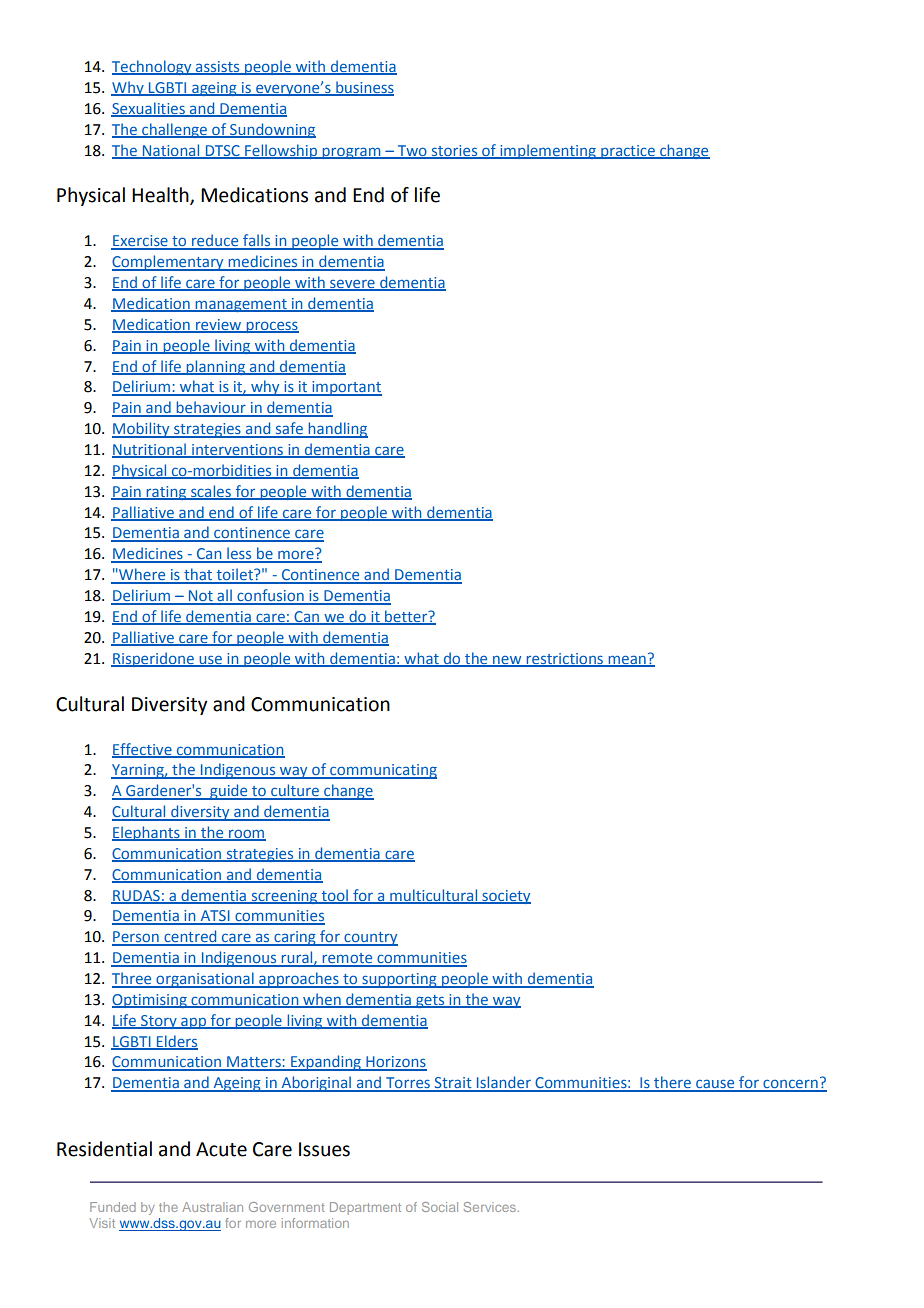 This screenshot has width=924, height=1308. What do you see at coordinates (143, 750) in the screenshot?
I see `Effective` at bounding box center [143, 750].
